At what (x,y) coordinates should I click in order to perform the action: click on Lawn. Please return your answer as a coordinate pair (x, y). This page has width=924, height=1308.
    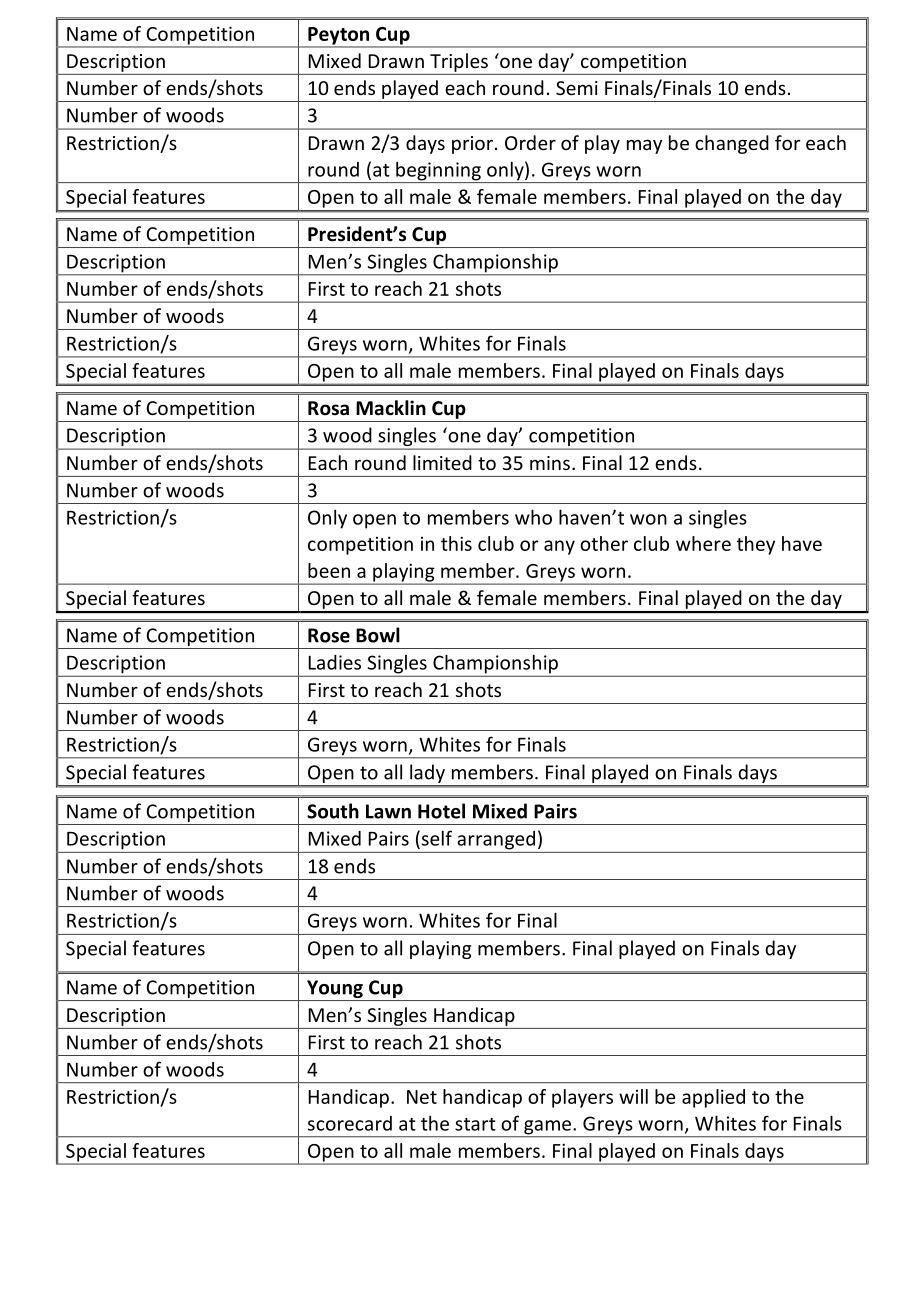
    Looking at the image, I should click on (388, 811).
